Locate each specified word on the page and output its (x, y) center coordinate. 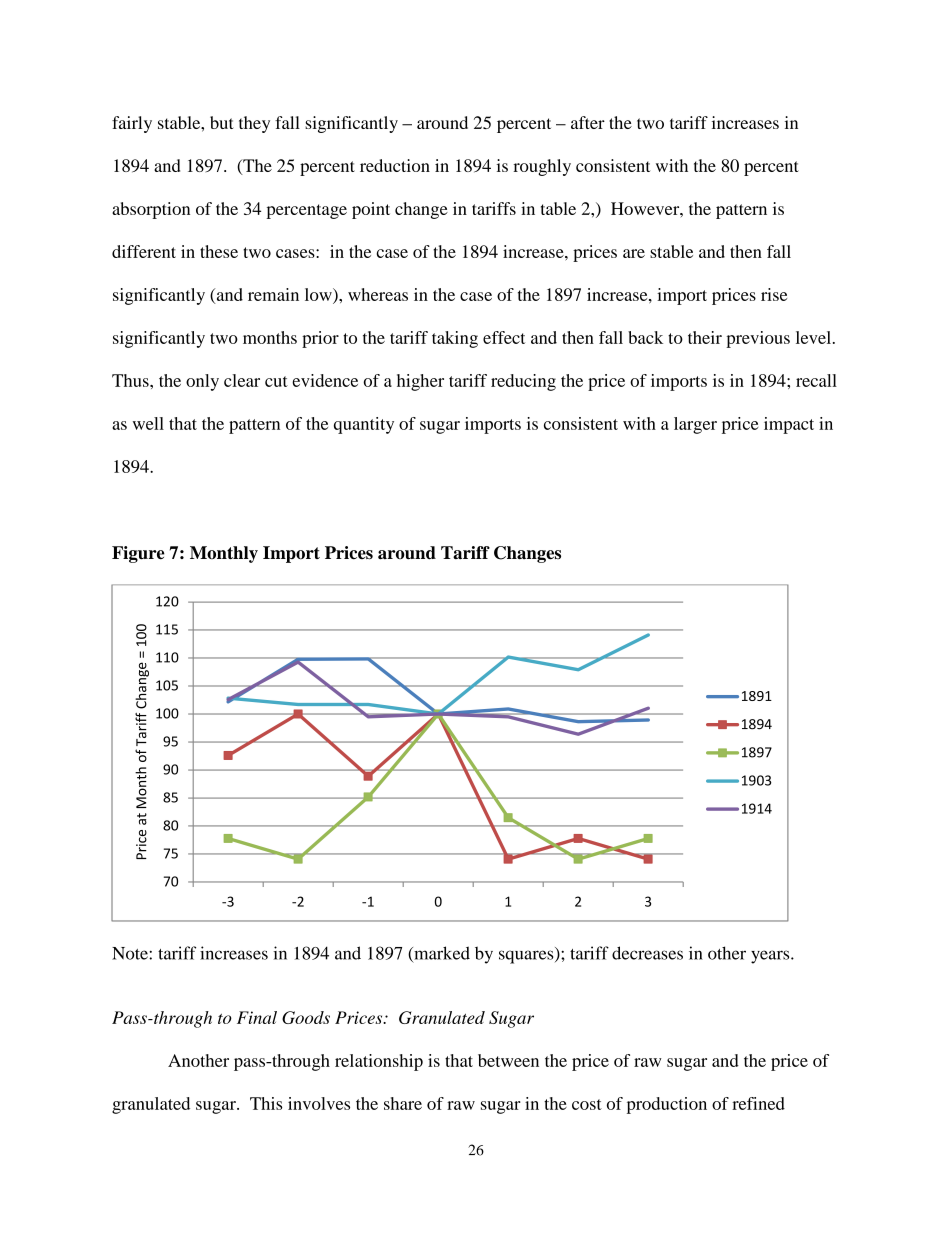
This (266, 1103)
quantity (364, 425)
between (508, 1060)
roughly (542, 167)
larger (695, 425)
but (222, 122)
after (588, 122)
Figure (138, 554)
